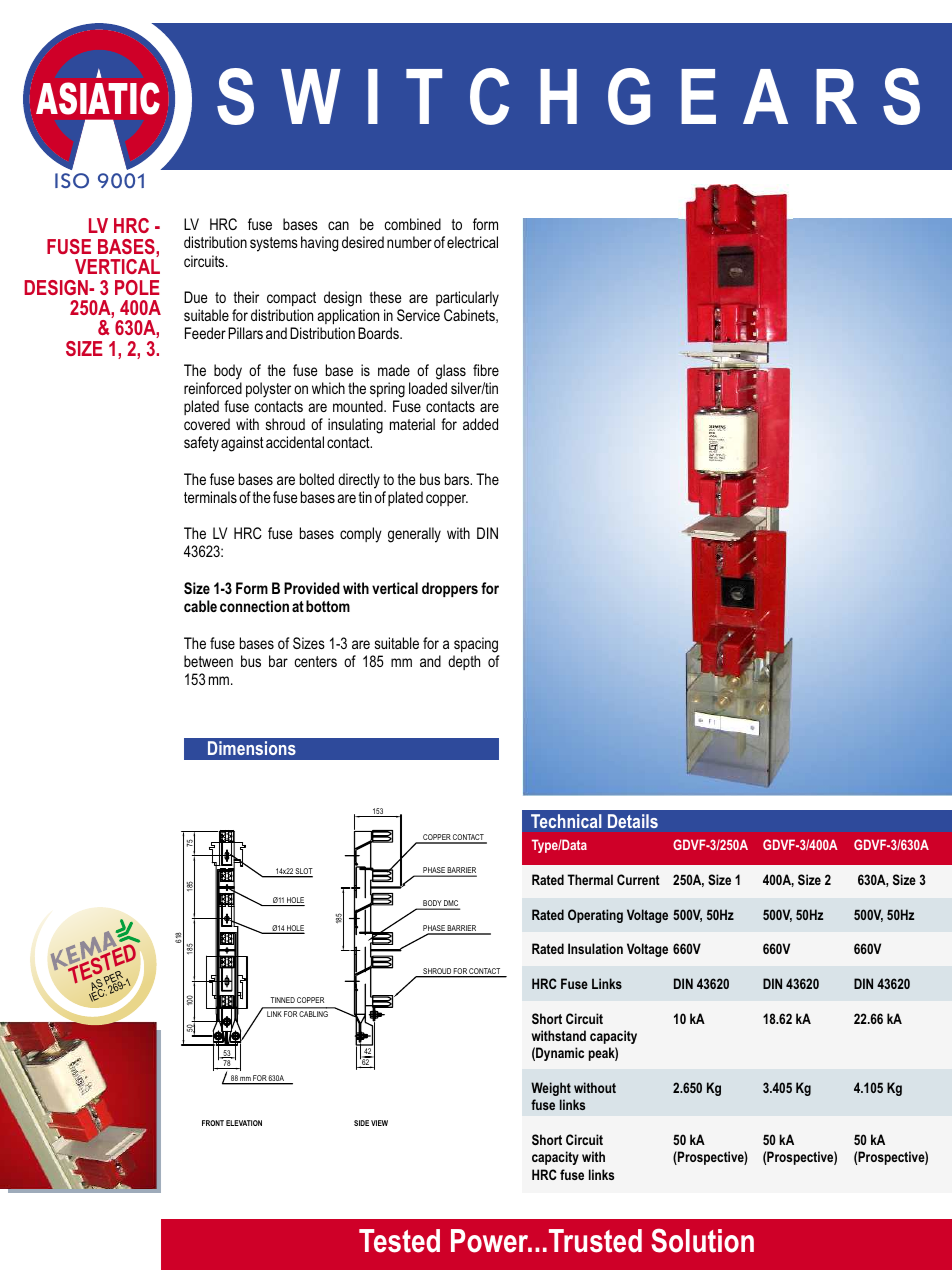  What do you see at coordinates (210, 497) in the image?
I see `terminals` at bounding box center [210, 497].
